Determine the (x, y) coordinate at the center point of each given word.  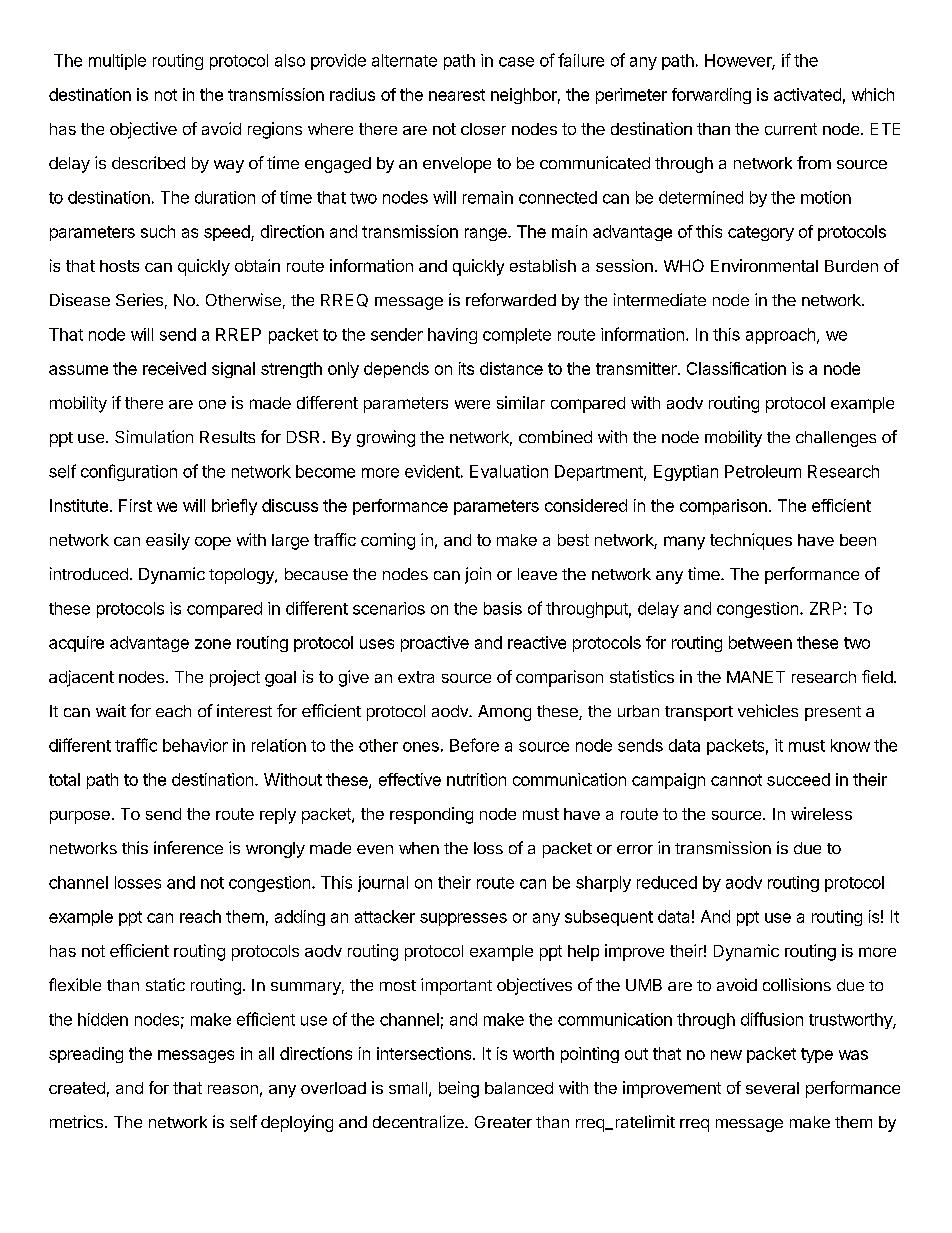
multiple (117, 62)
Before (474, 745)
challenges (836, 439)
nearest (457, 95)
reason (233, 1089)
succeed (798, 779)
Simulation (154, 436)
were (472, 404)
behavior (195, 745)
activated (807, 94)
